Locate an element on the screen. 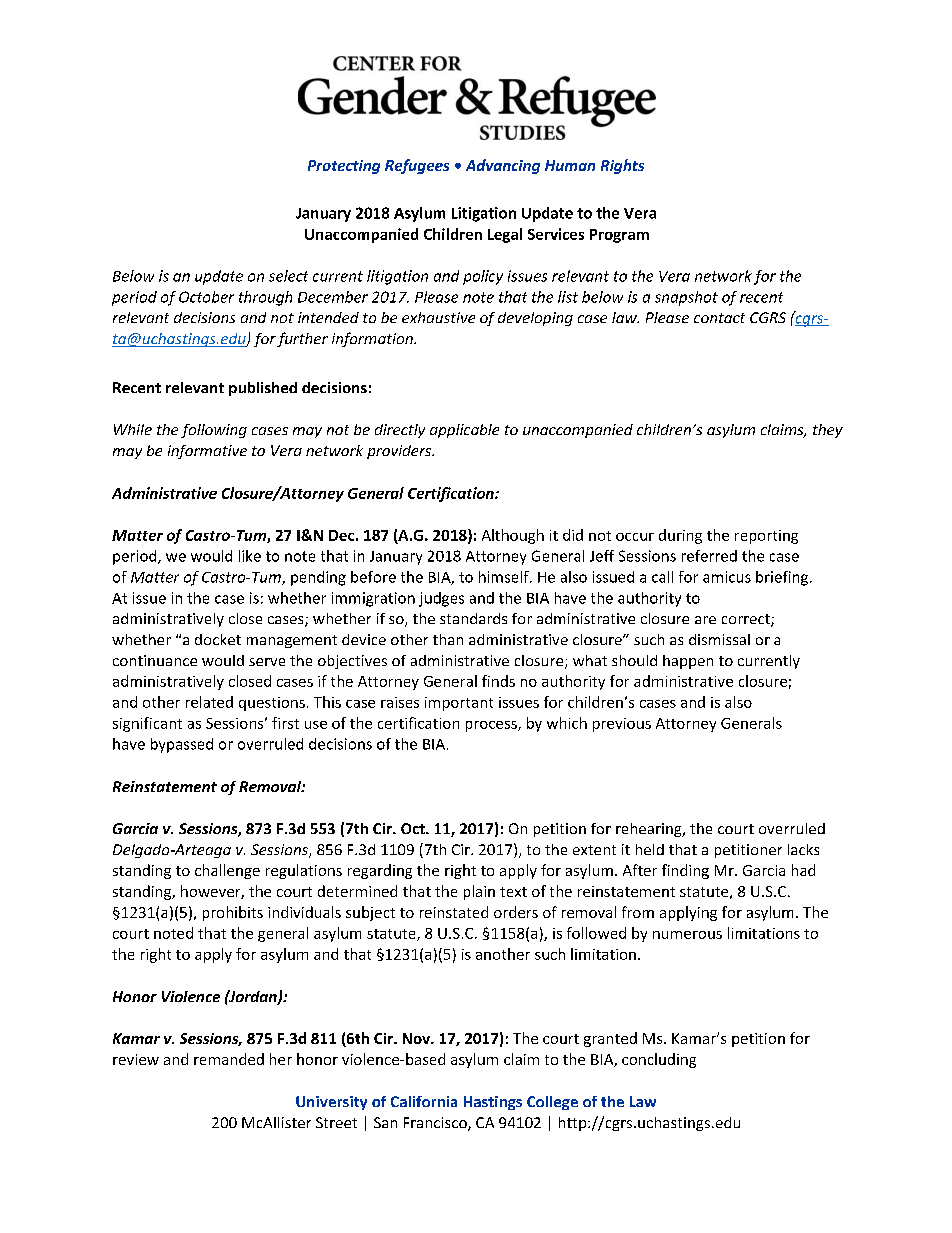  reporting is located at coordinates (766, 537).
